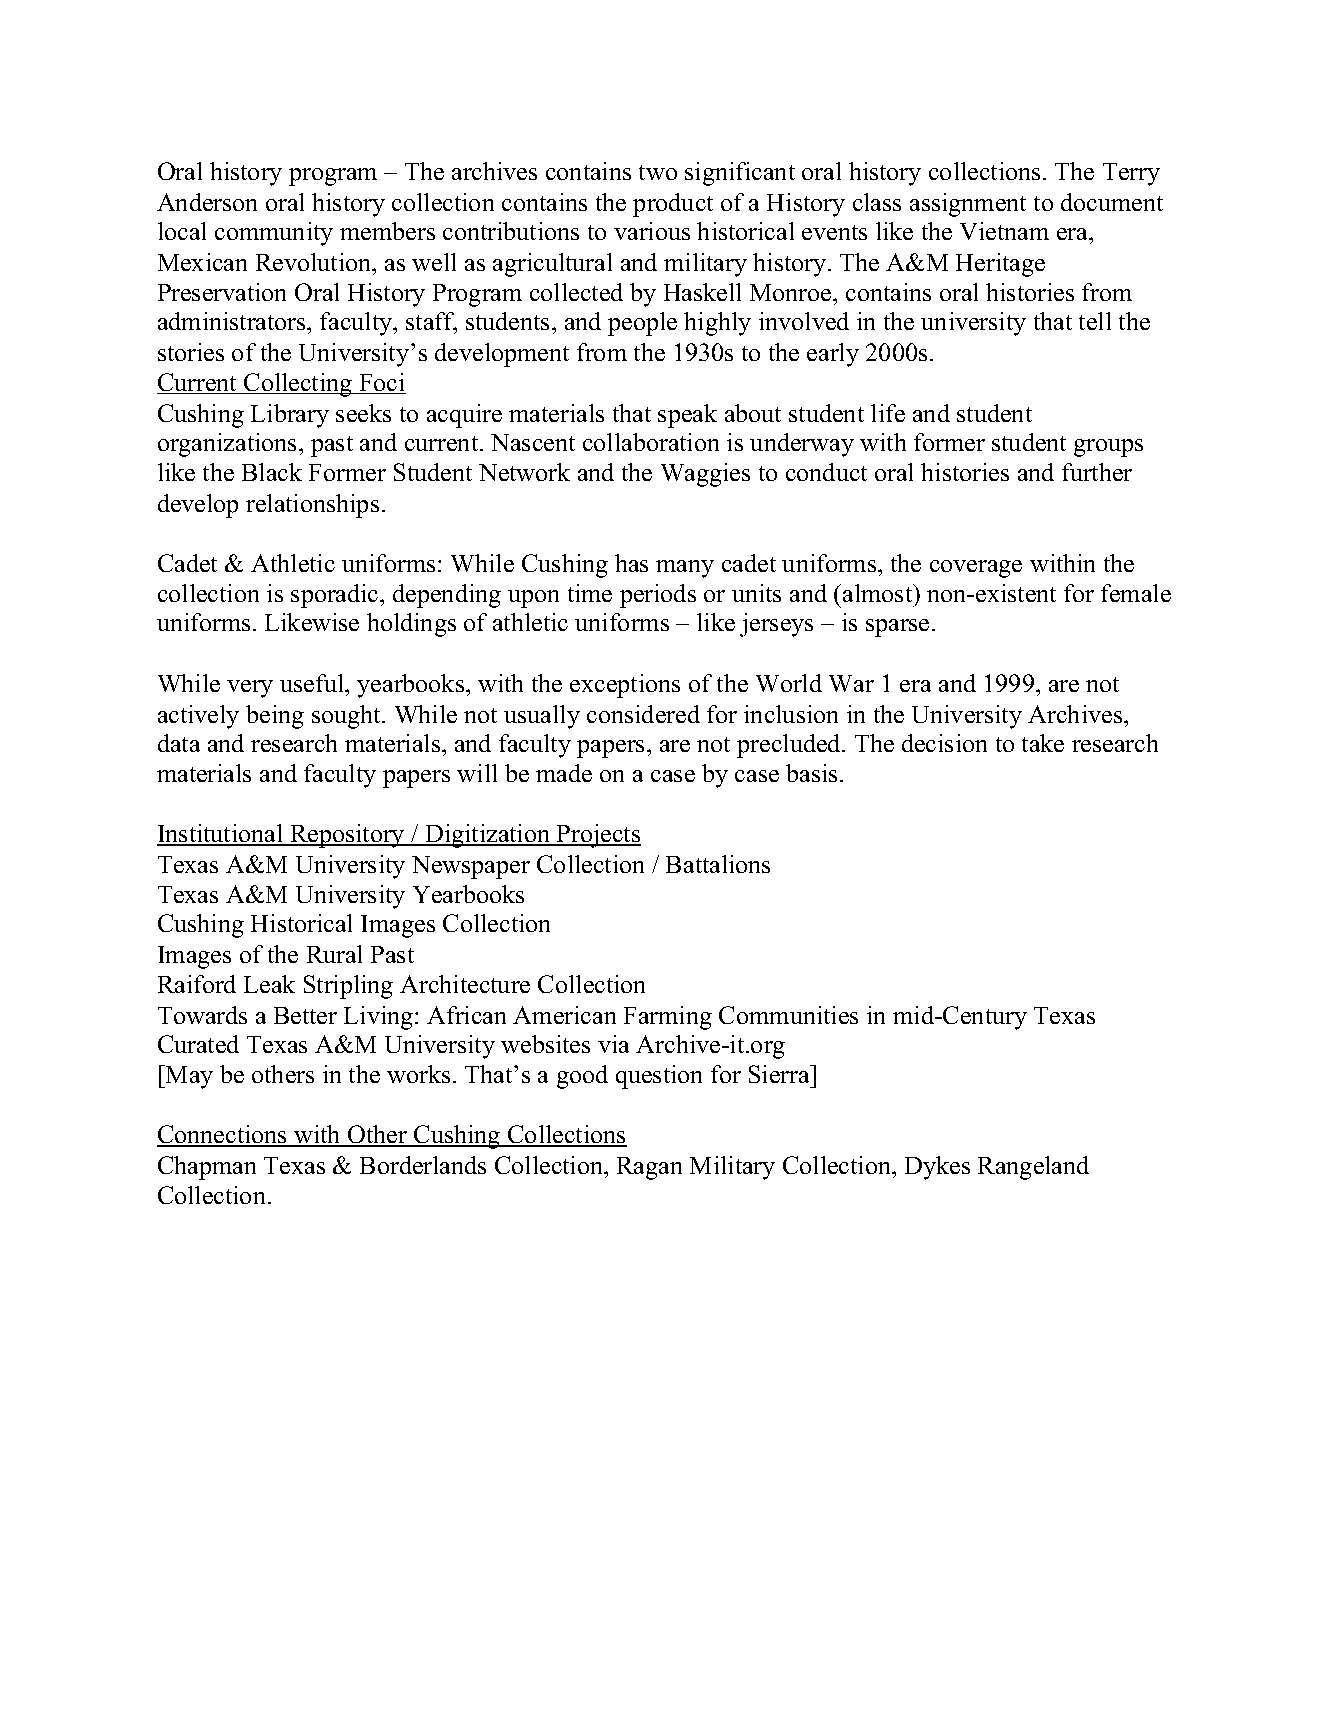  What do you see at coordinates (274, 234) in the screenshot?
I see `community` at bounding box center [274, 234].
